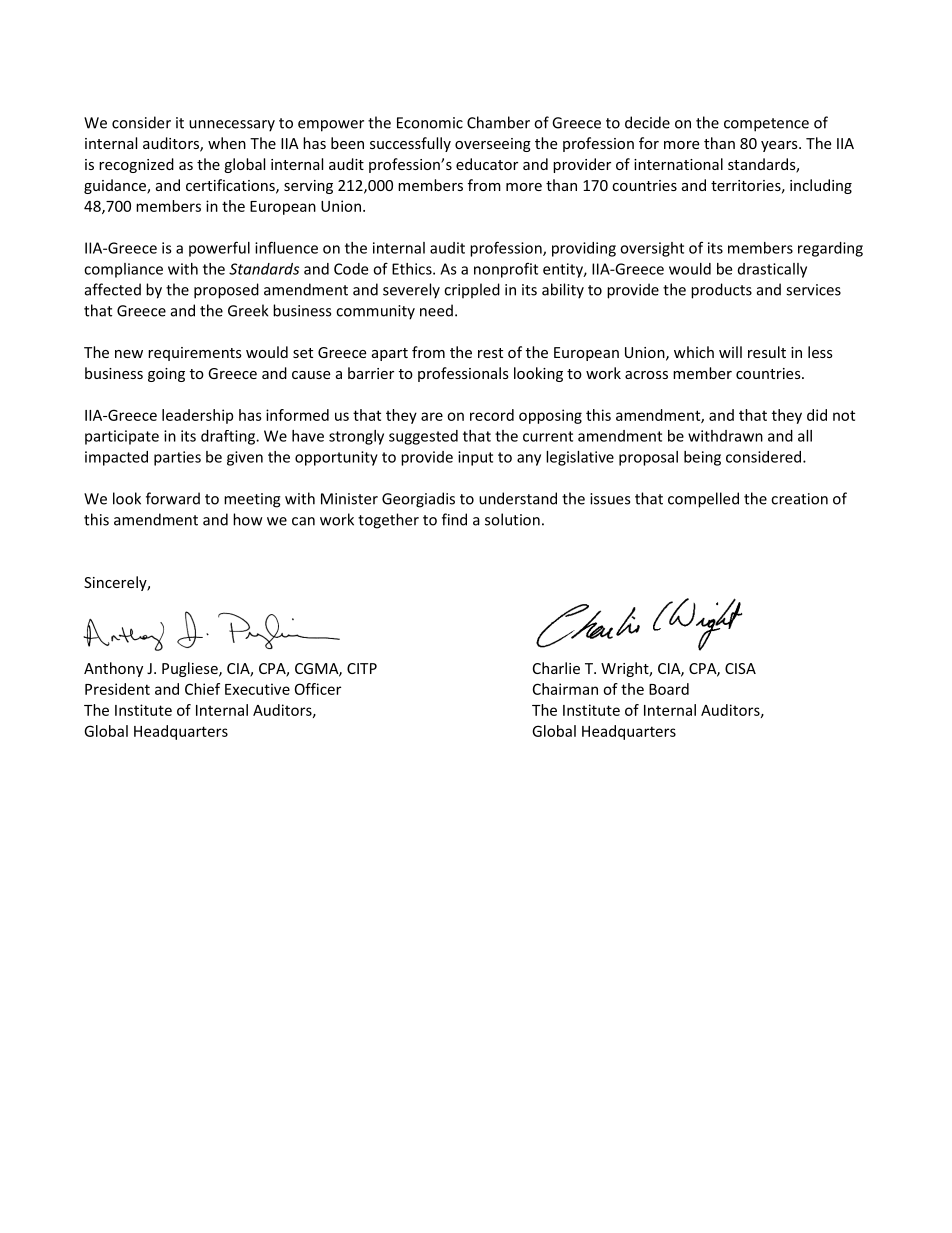  What do you see at coordinates (454, 519) in the document?
I see `find` at bounding box center [454, 519].
